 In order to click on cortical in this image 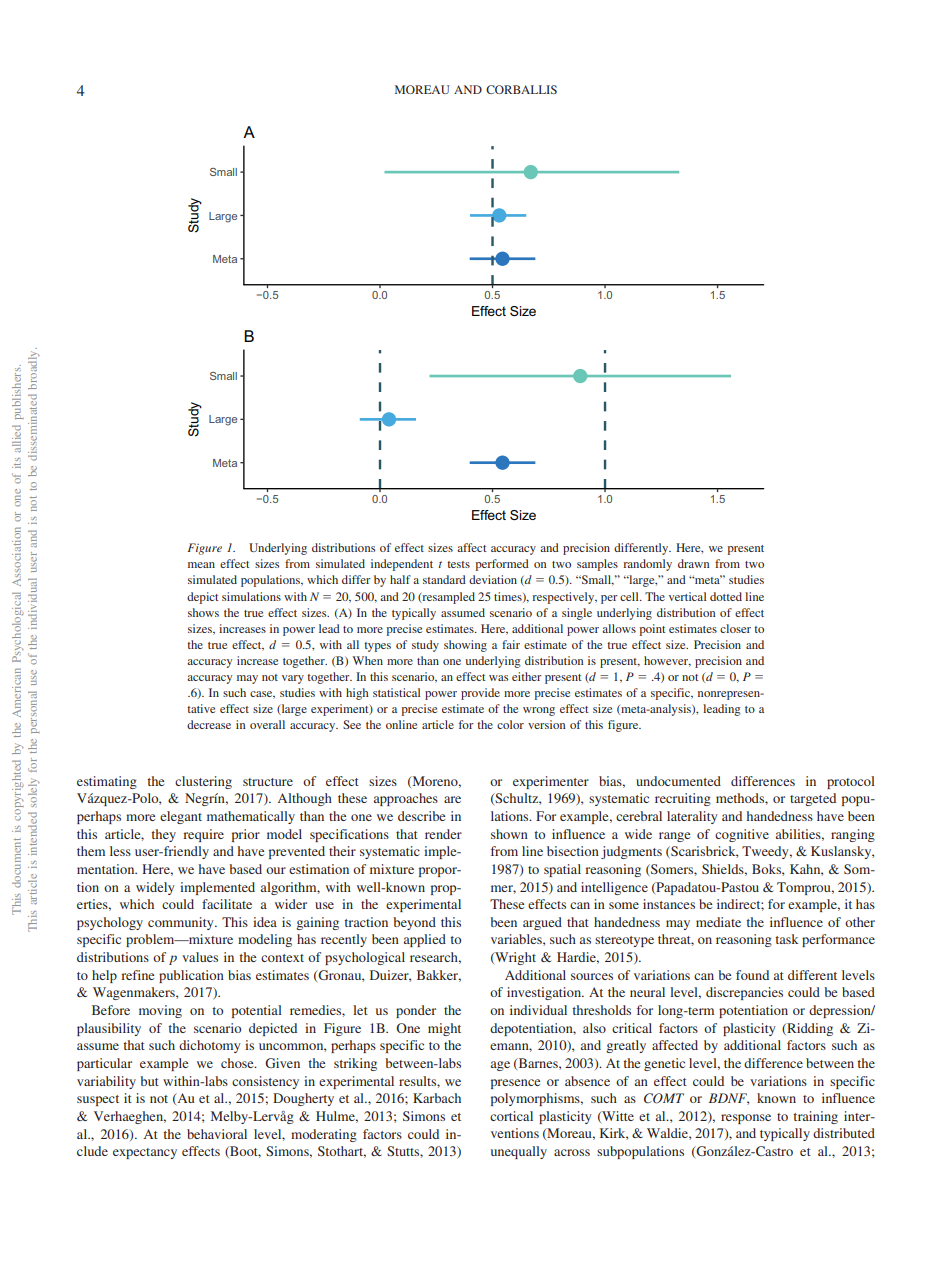, I will do `click(511, 1116)`.
